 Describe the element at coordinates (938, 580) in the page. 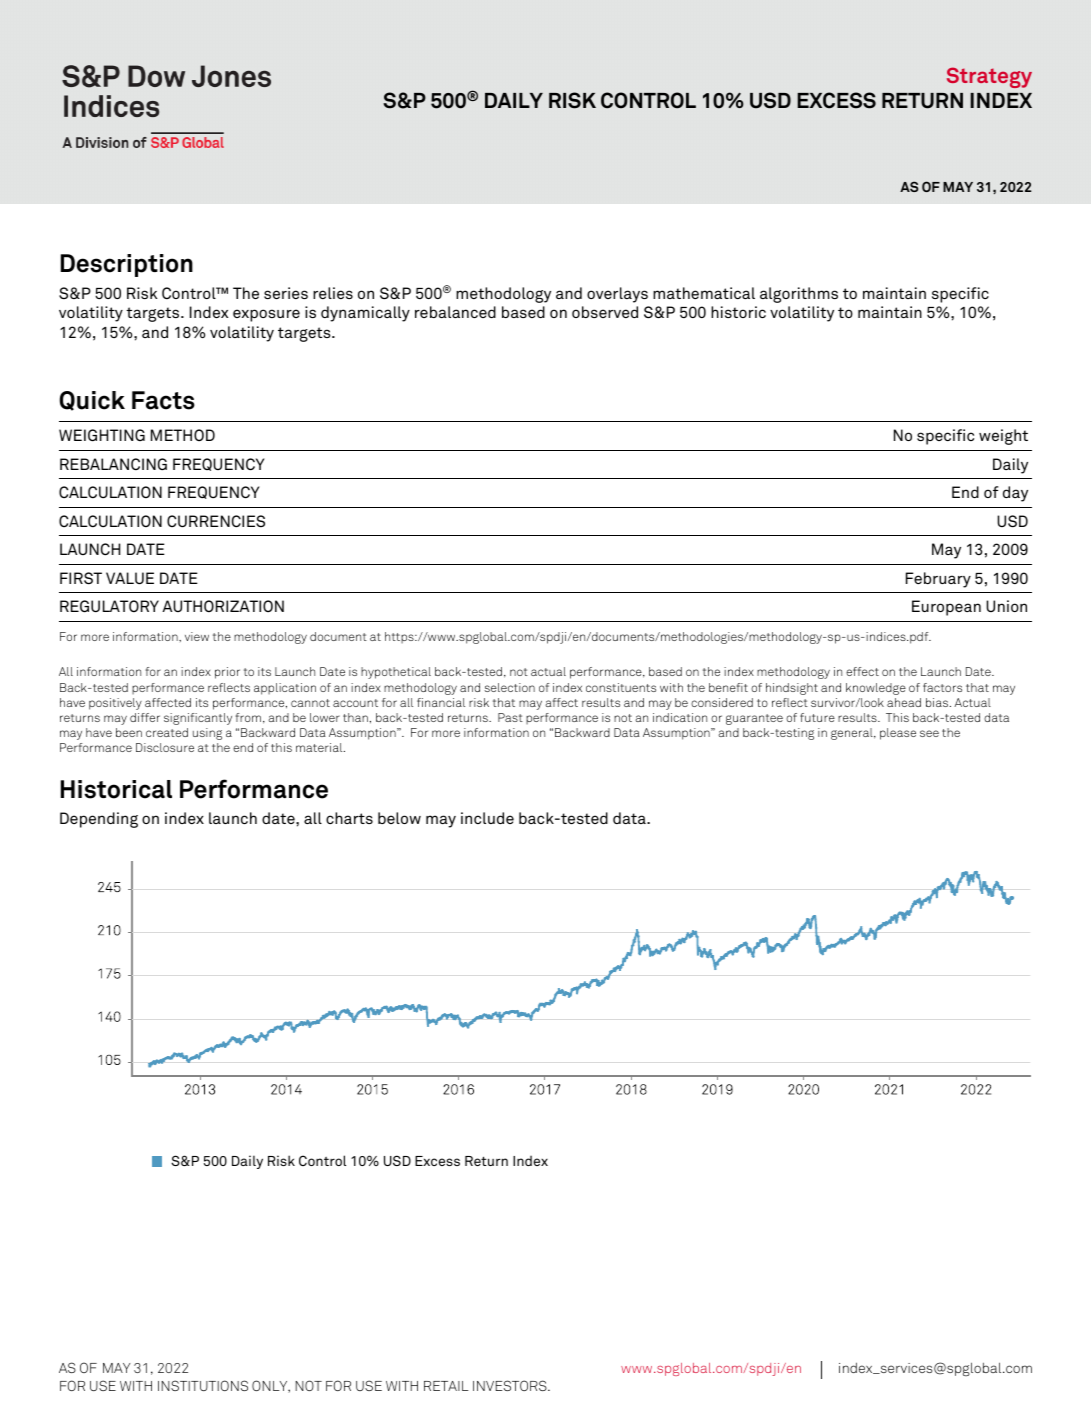

I see `February` at that location.
